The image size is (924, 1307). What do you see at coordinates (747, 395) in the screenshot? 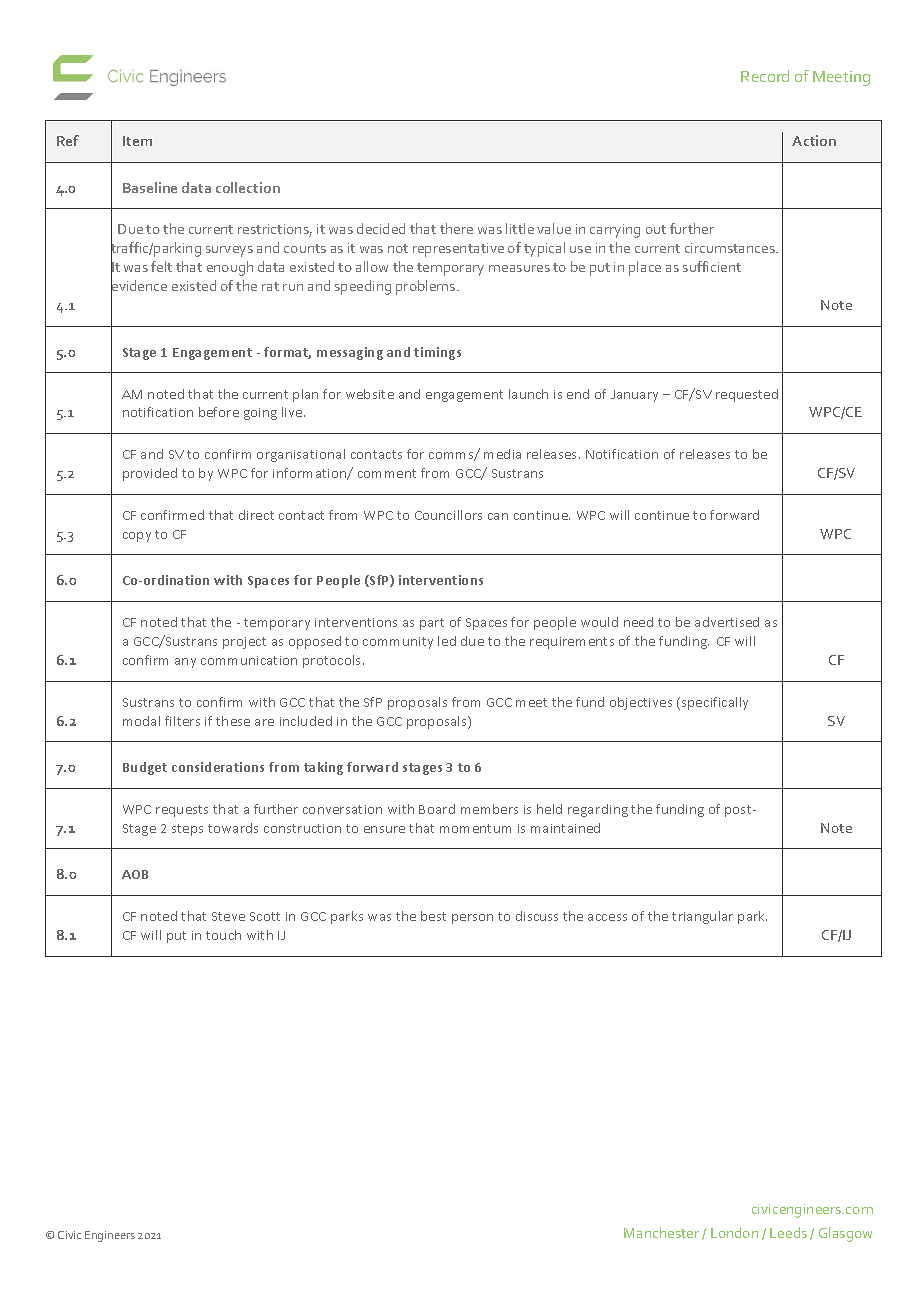
I see `requested` at bounding box center [747, 395].
